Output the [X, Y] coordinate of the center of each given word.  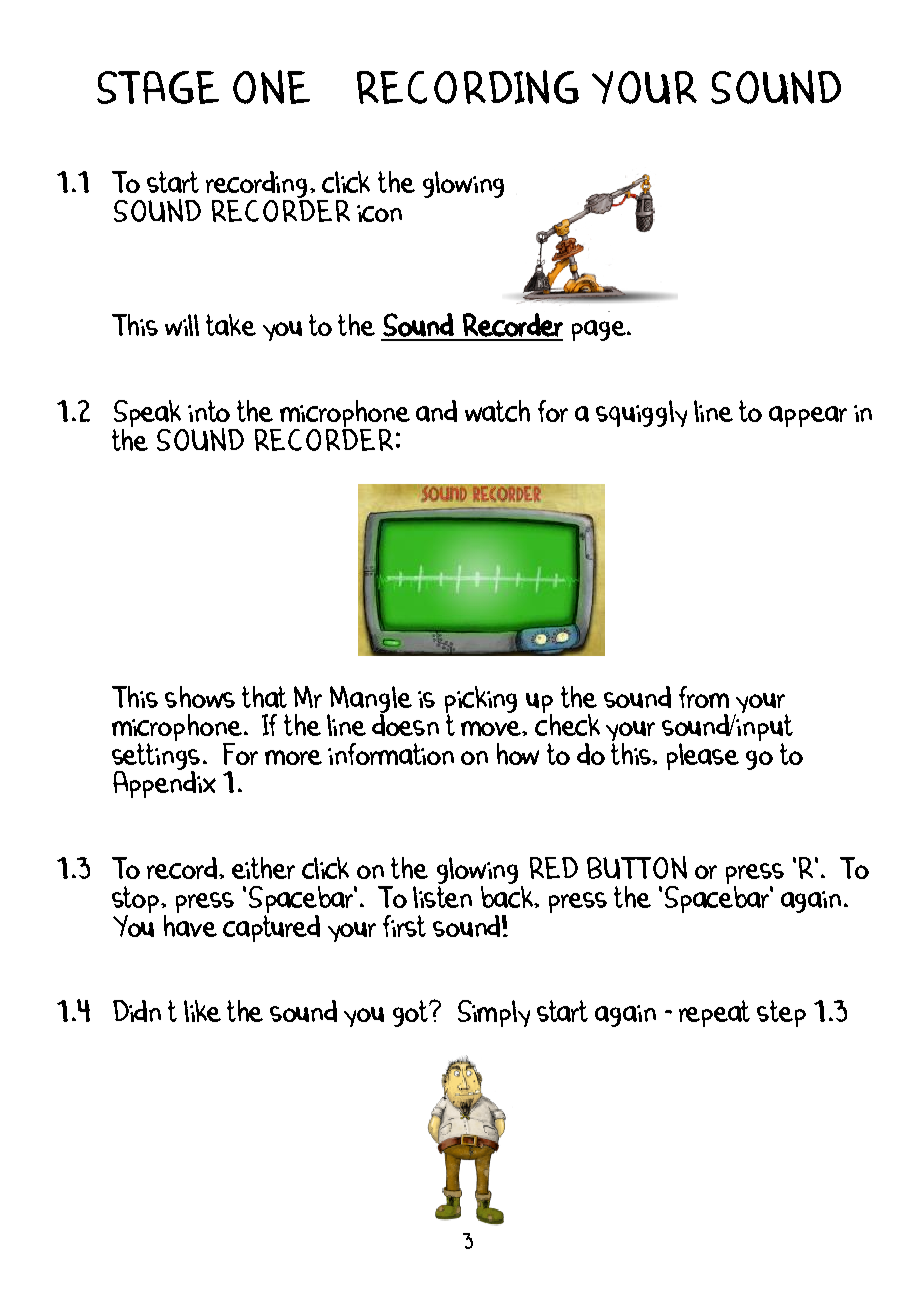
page [600, 330]
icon [379, 213]
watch [497, 411]
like [202, 1011]
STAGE [158, 87]
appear [808, 416]
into [209, 411]
